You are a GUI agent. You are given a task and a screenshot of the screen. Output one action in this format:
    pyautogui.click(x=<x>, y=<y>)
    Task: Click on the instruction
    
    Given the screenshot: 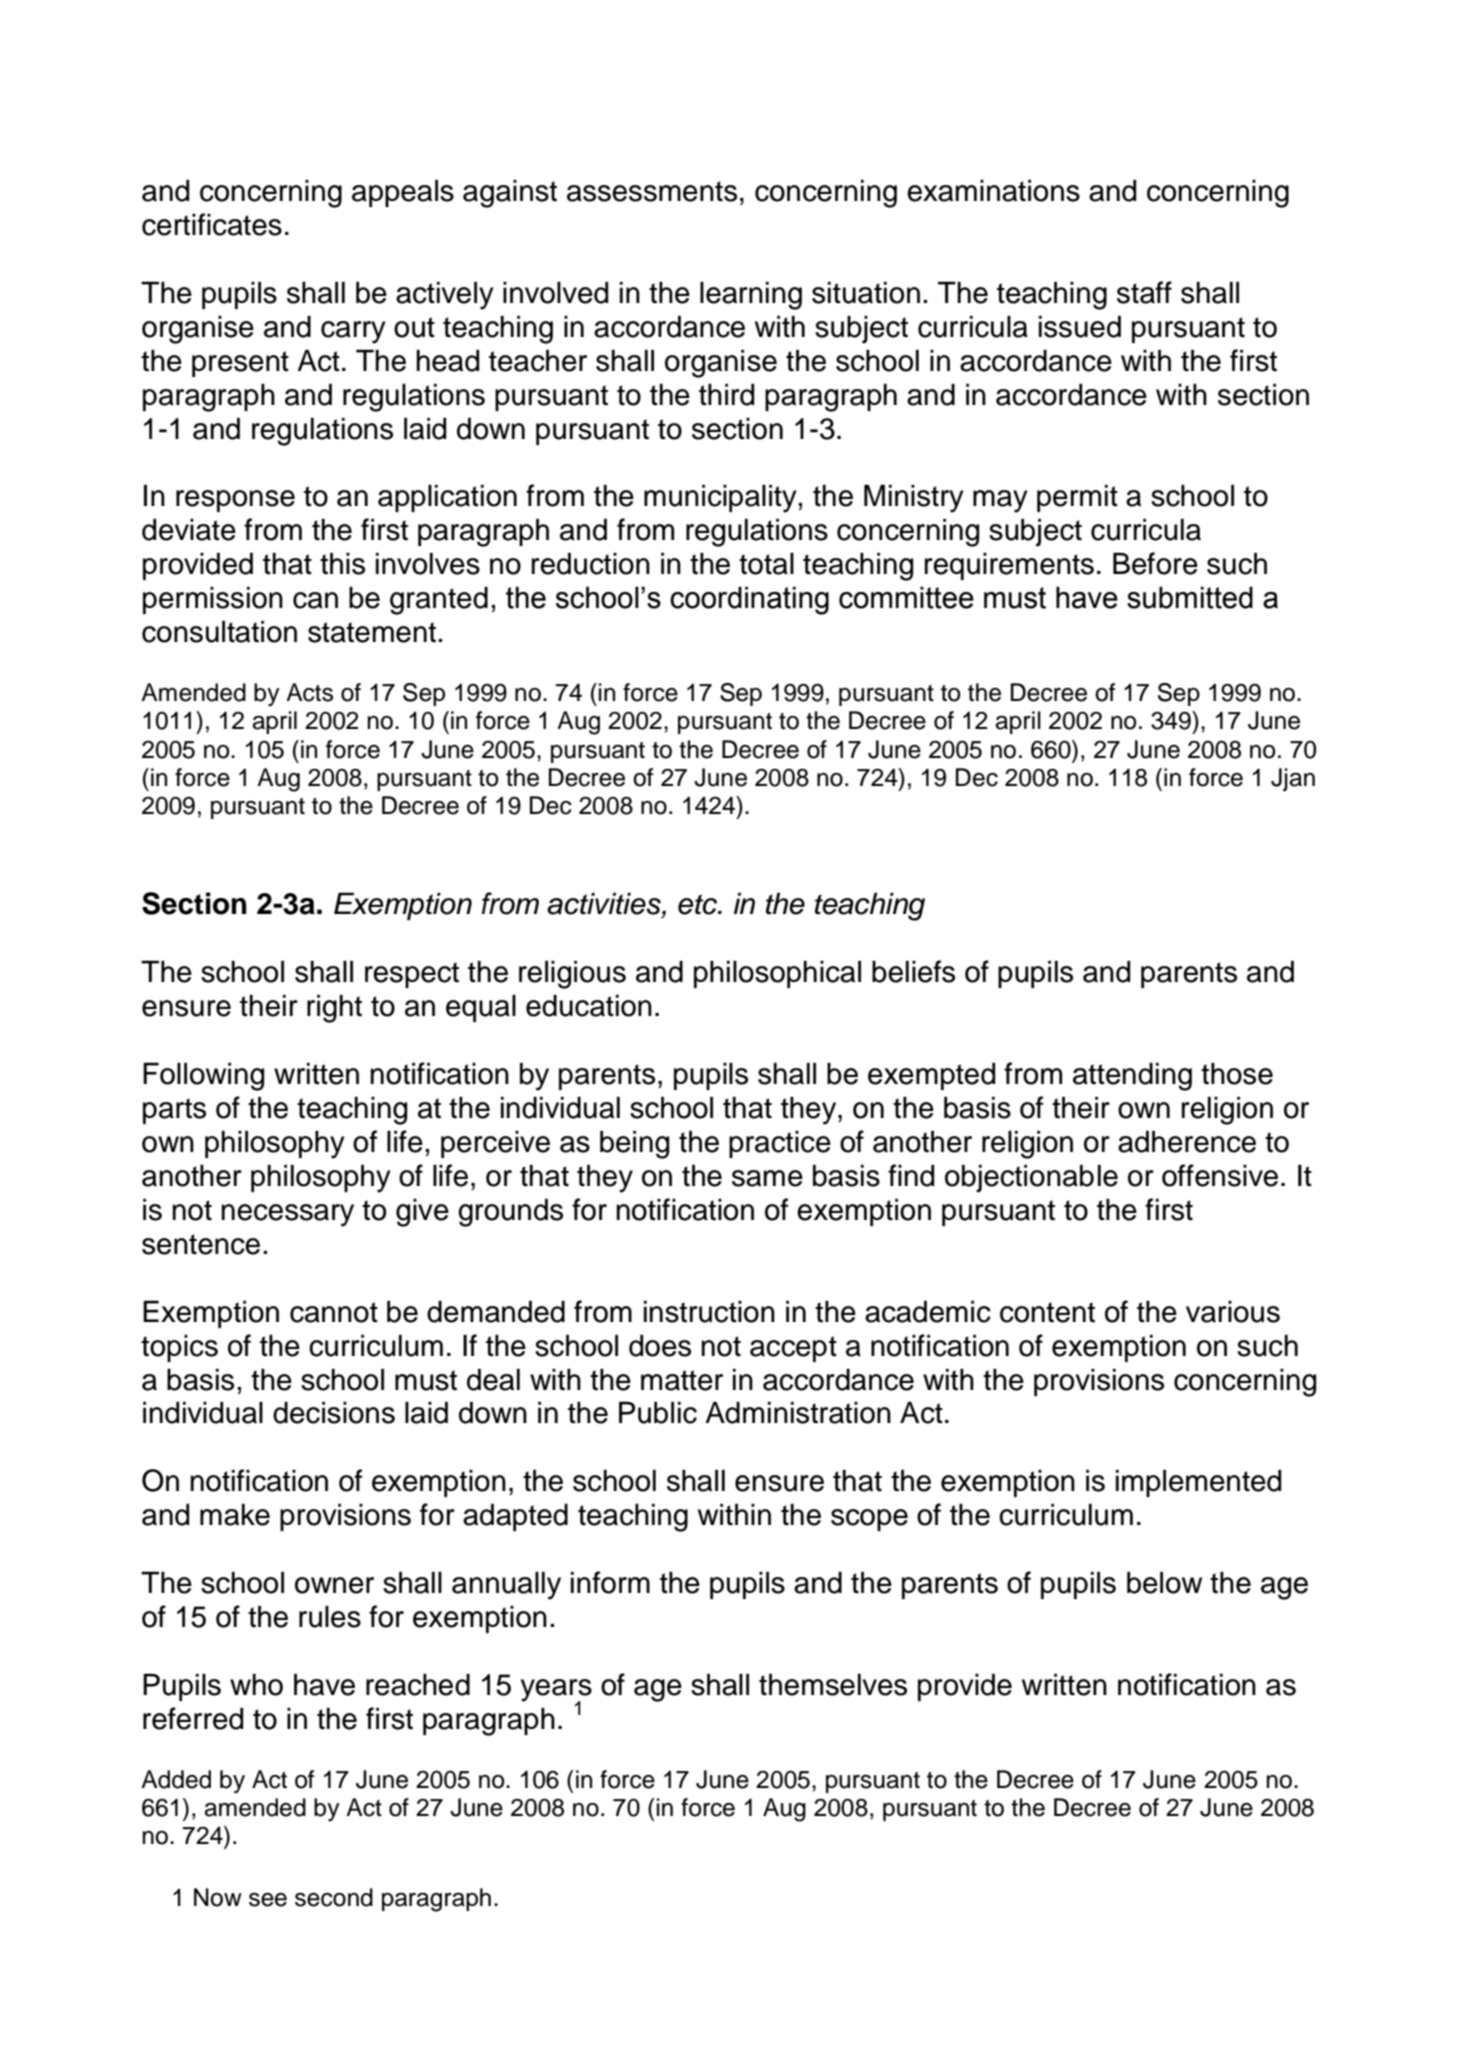 What is the action you would take?
    pyautogui.click(x=709, y=1311)
